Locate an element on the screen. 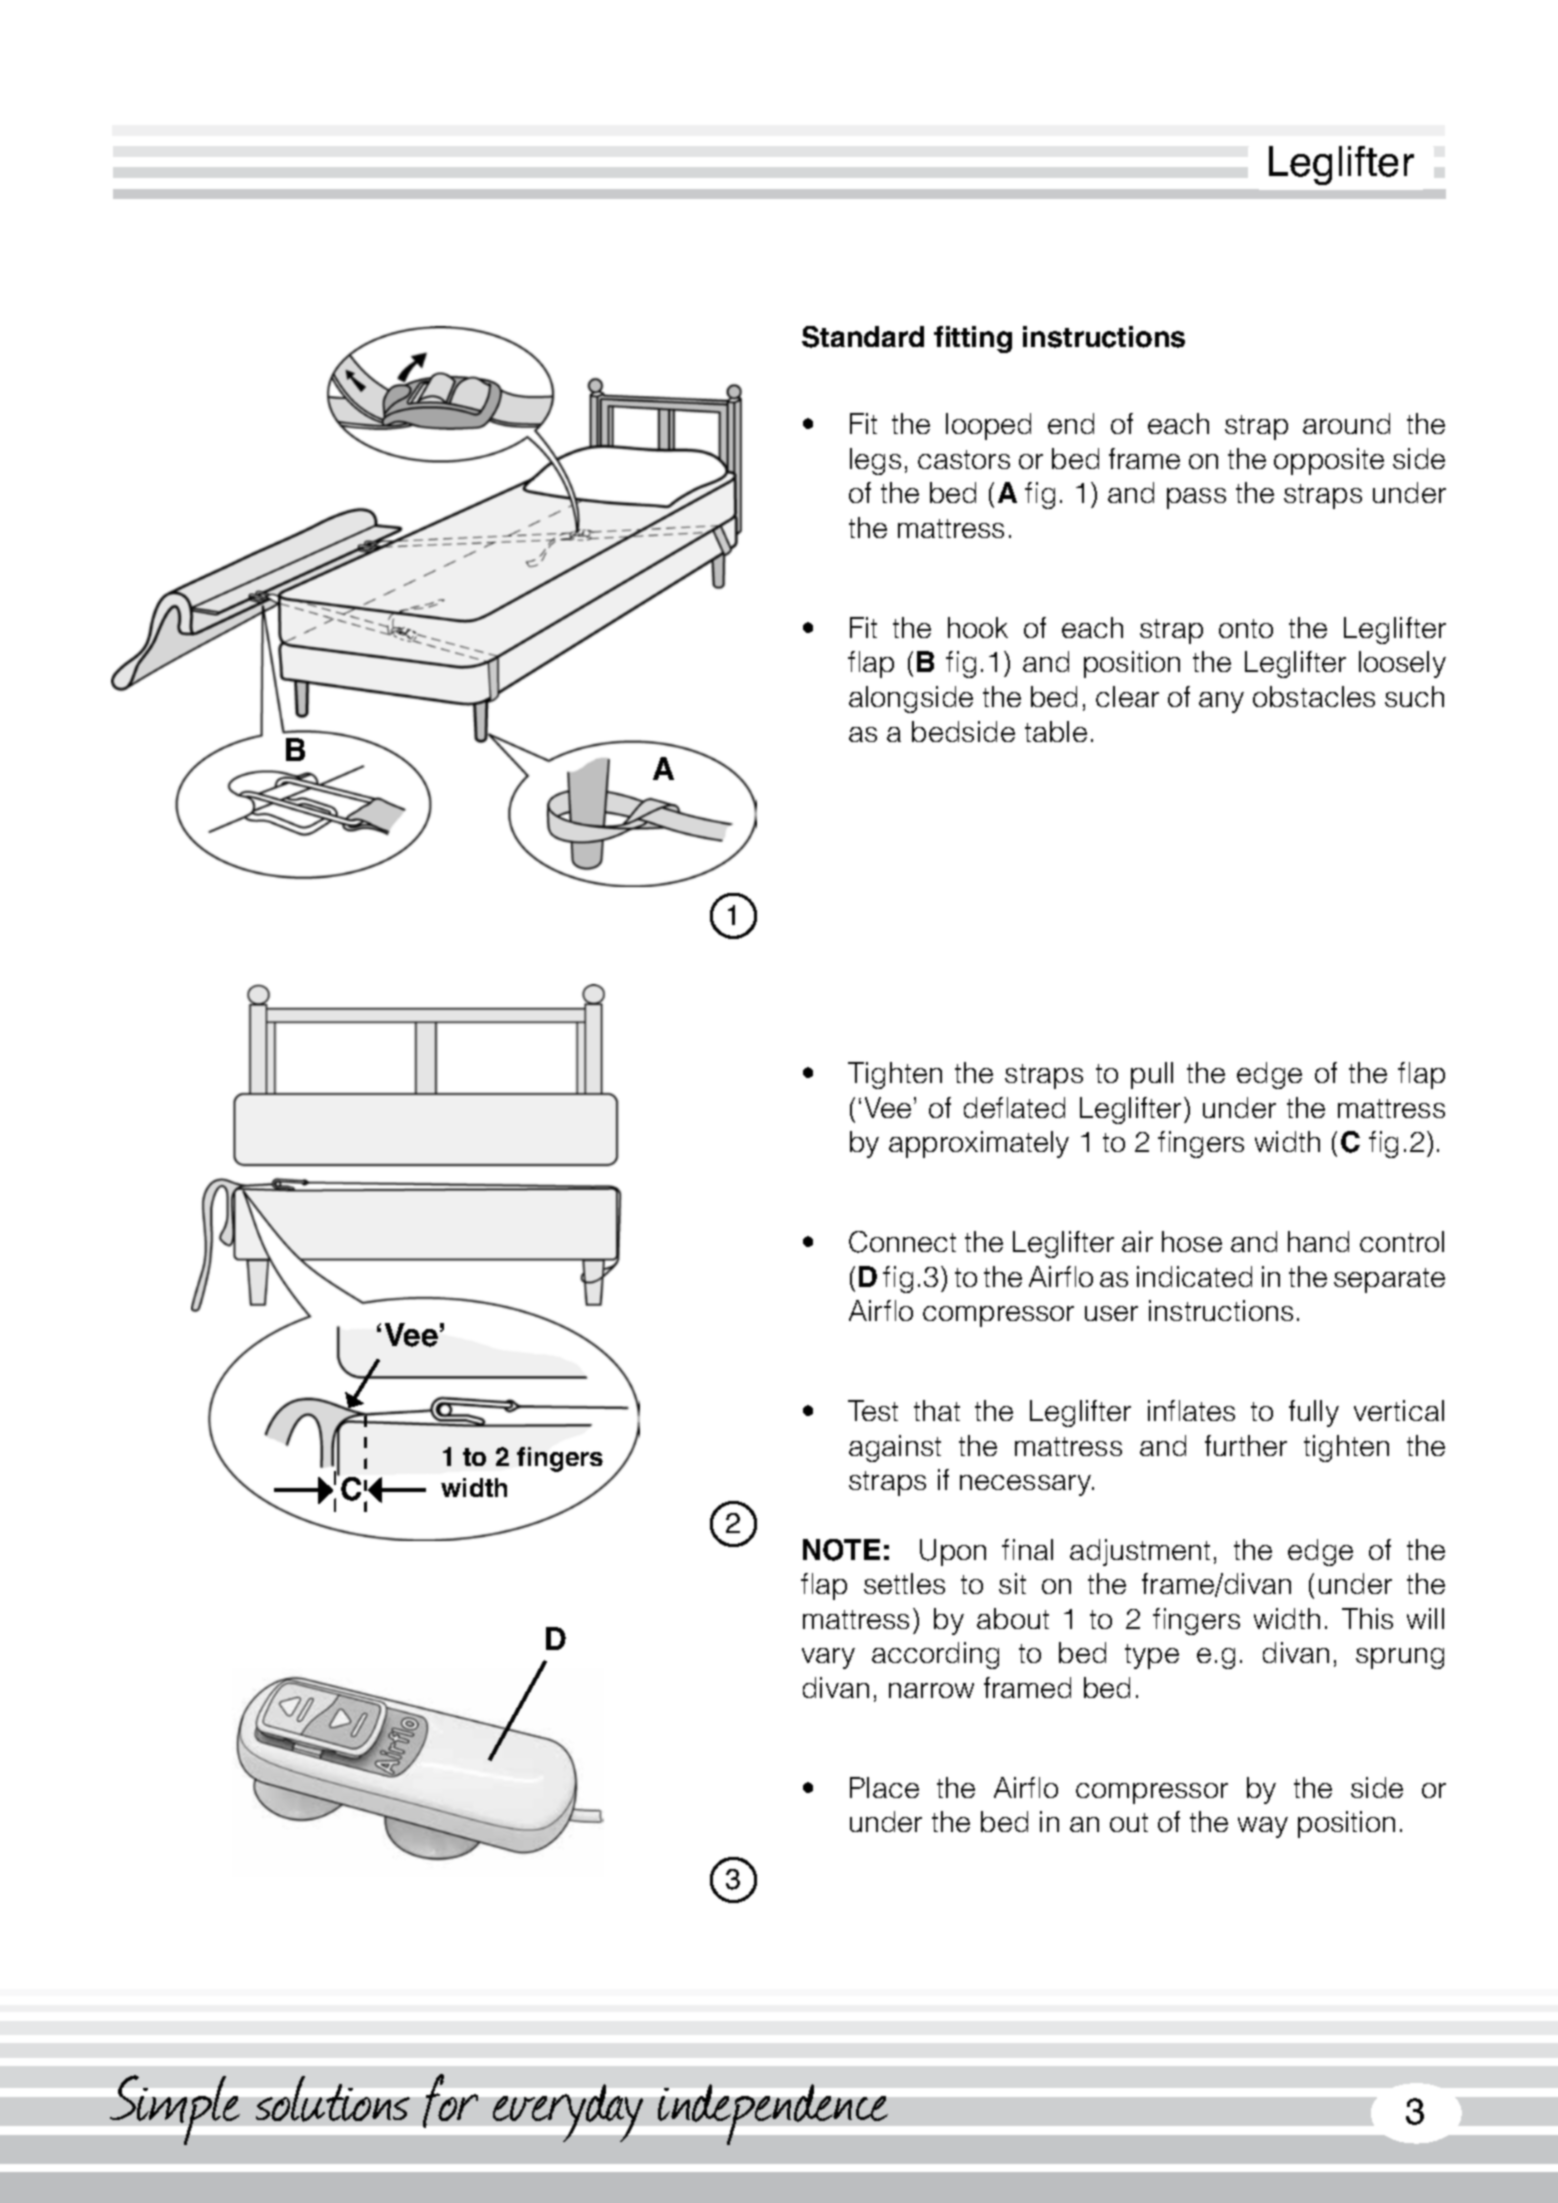 Image resolution: width=1558 pixels, height=2203 pixels. further is located at coordinates (1246, 1445).
